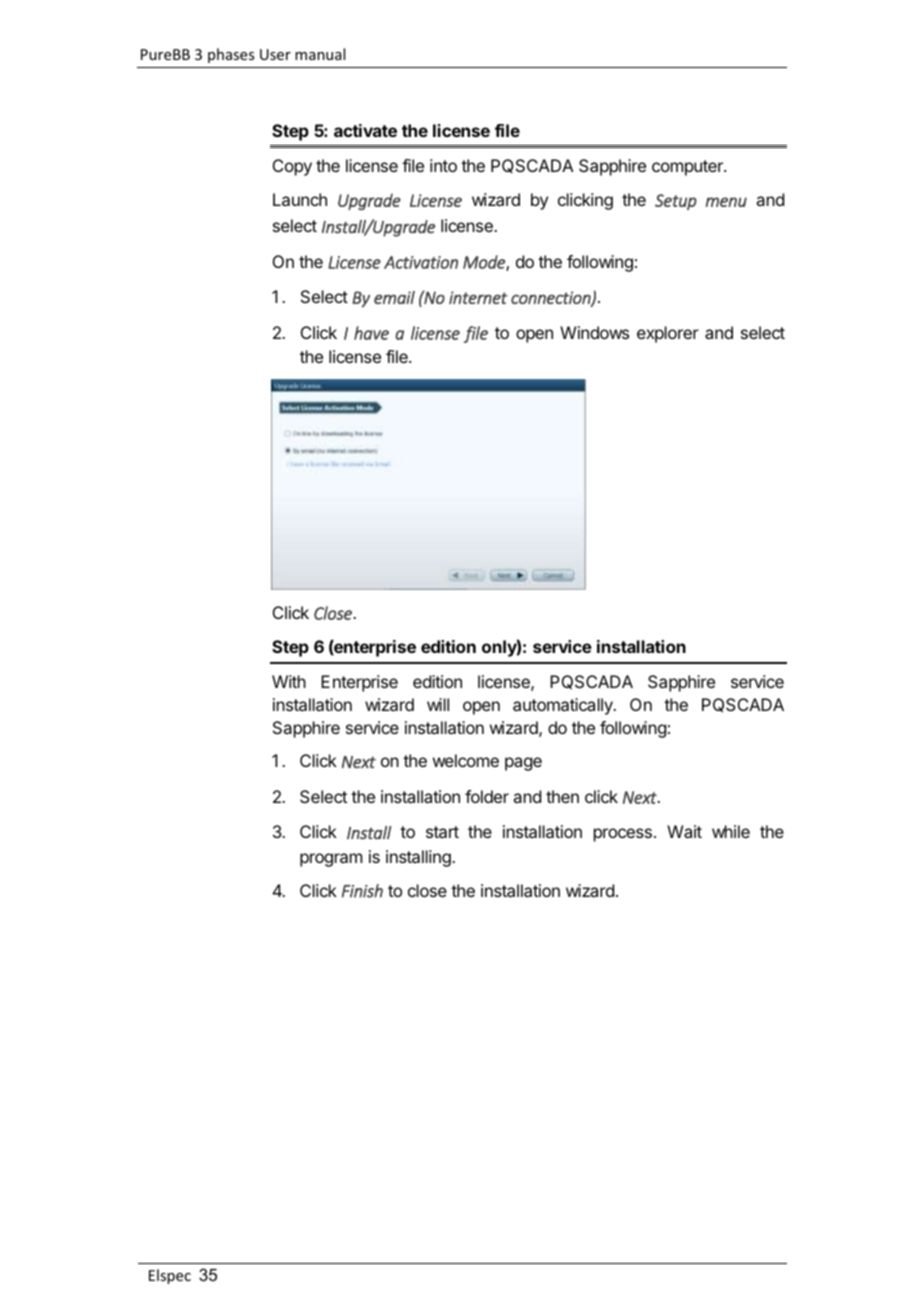 The height and width of the screenshot is (1308, 924). I want to click on Mode, so click(485, 263).
